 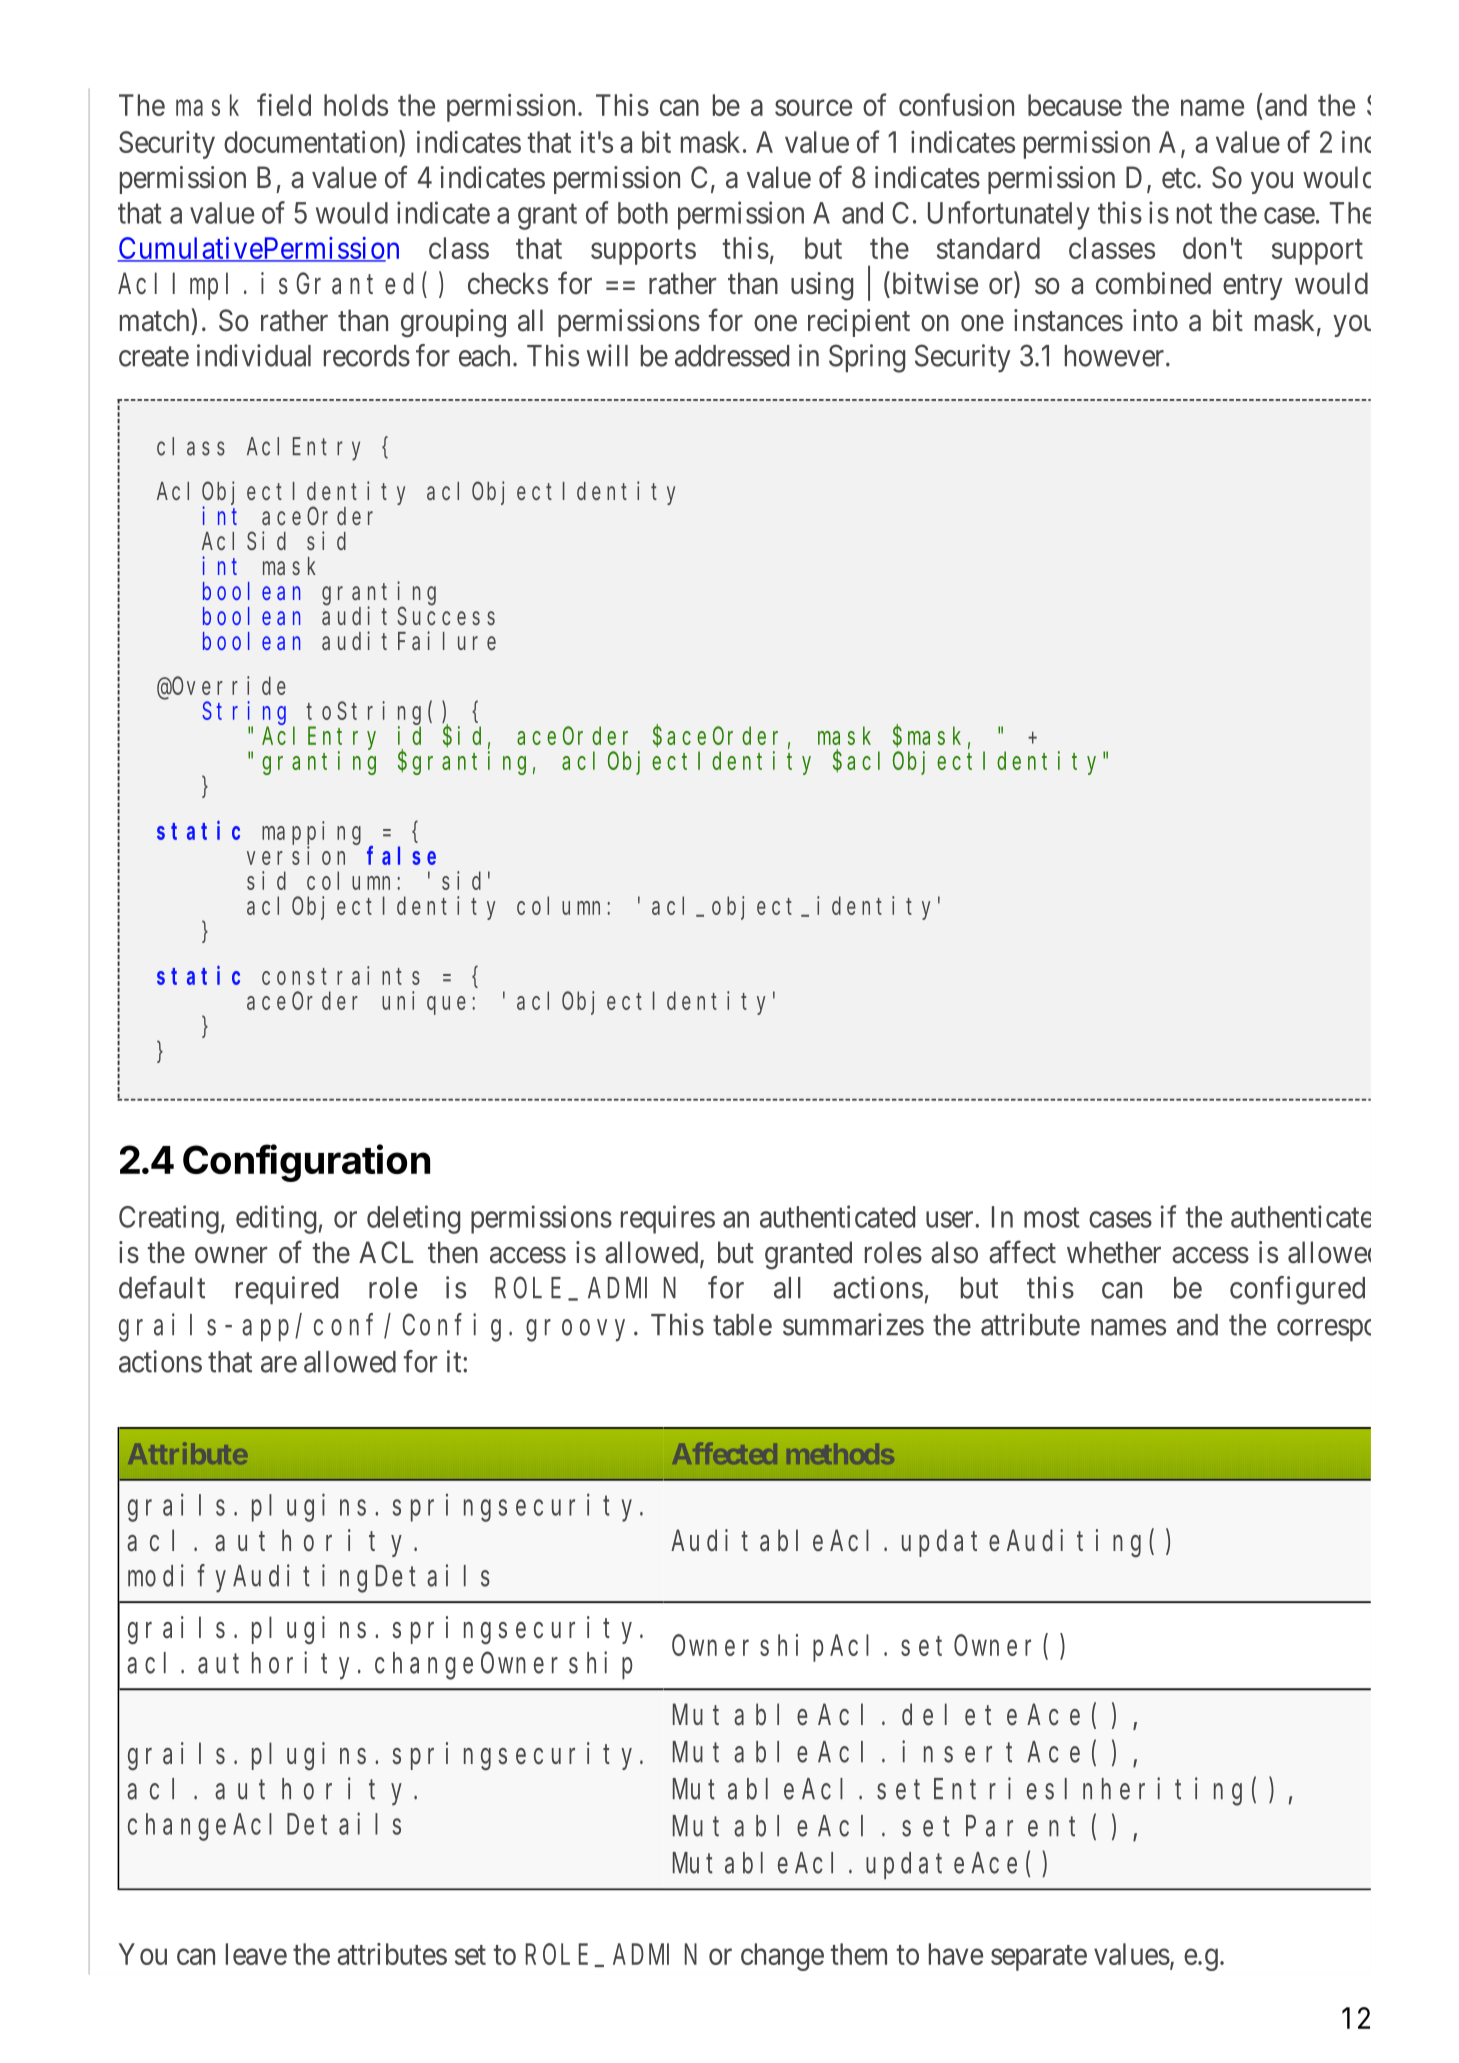 I want to click on whether, so click(x=1114, y=1252).
